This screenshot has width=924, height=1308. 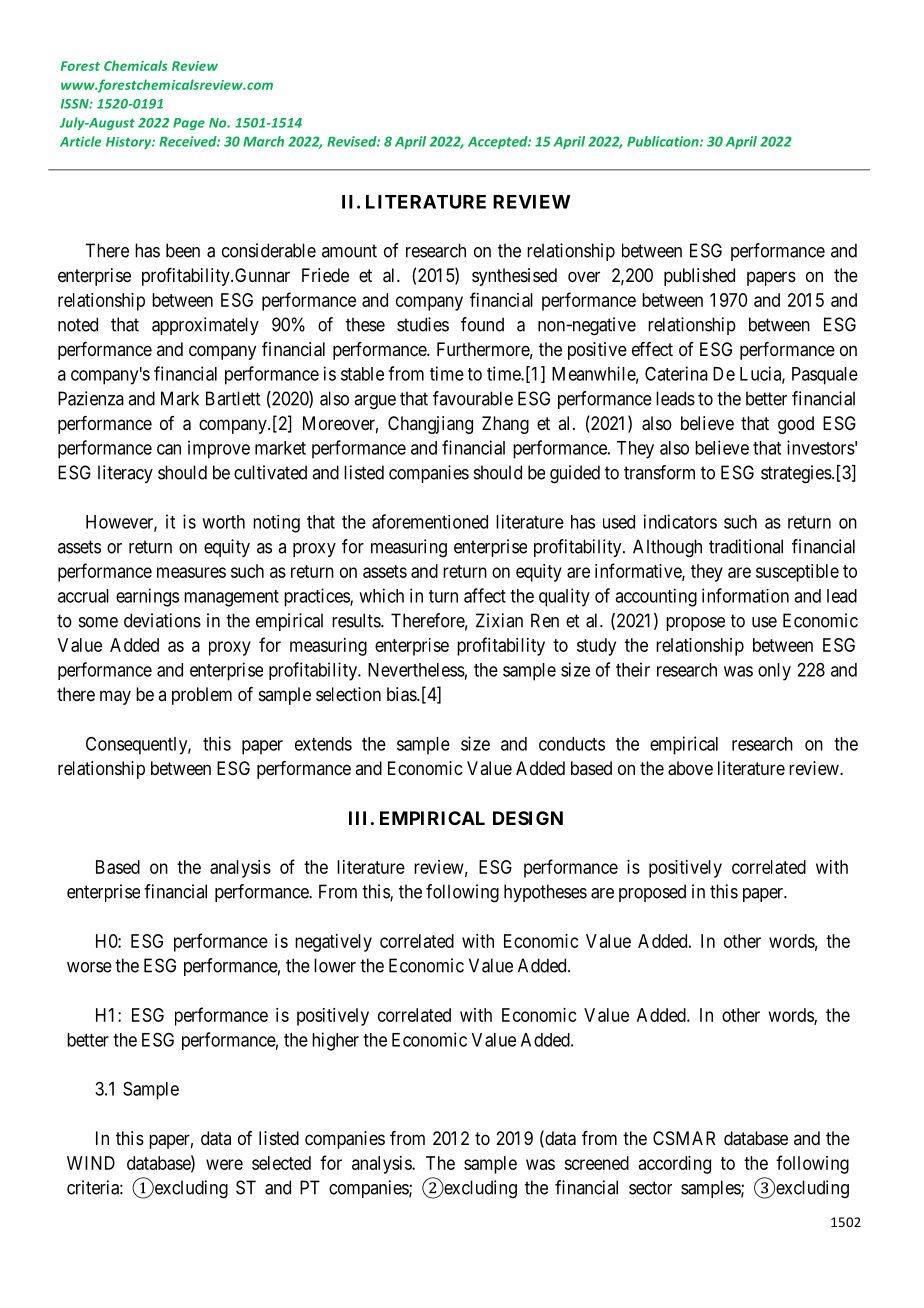 I want to click on according, so click(x=675, y=1165).
